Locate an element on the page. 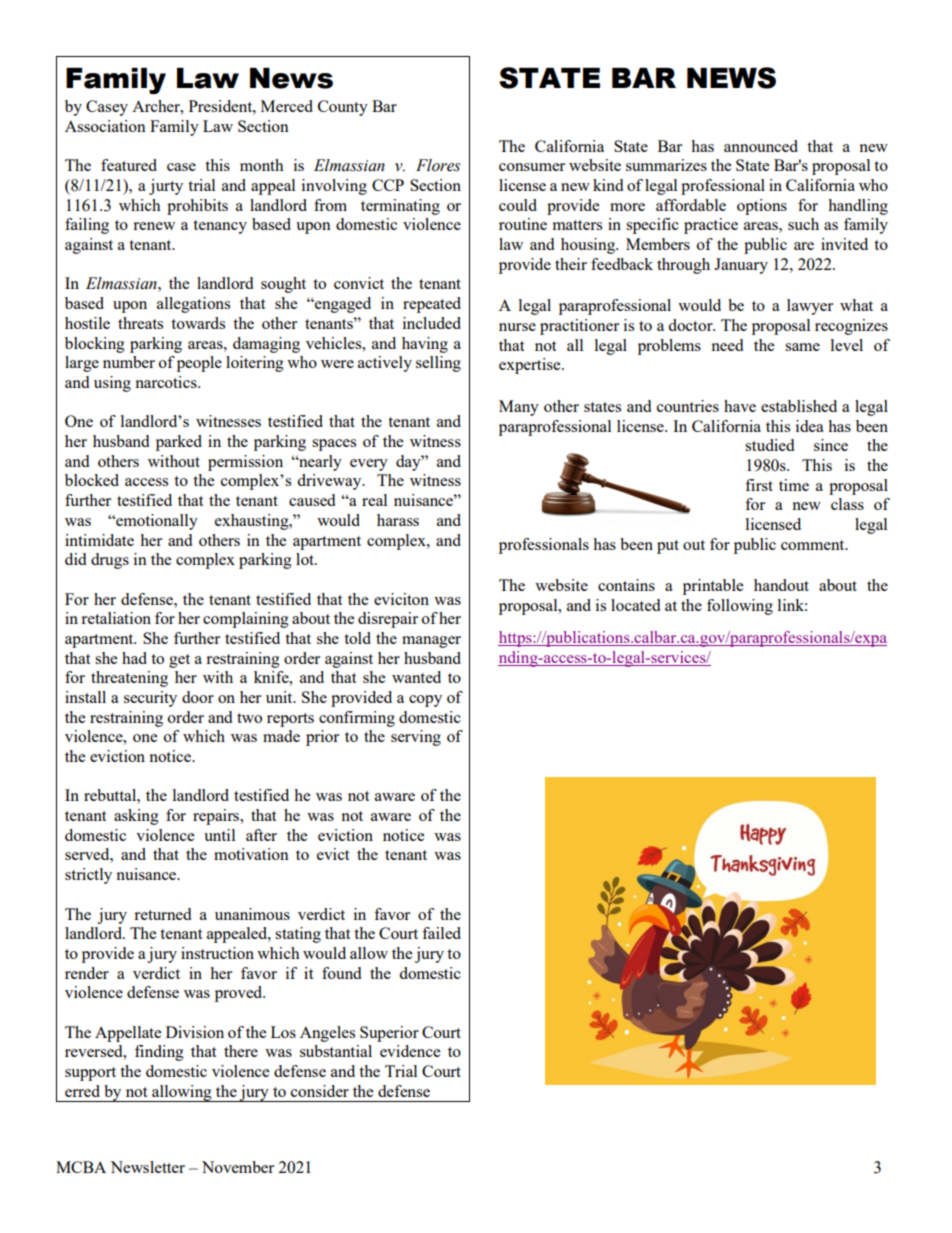 The image size is (952, 1233). evidence is located at coordinates (410, 1051).
